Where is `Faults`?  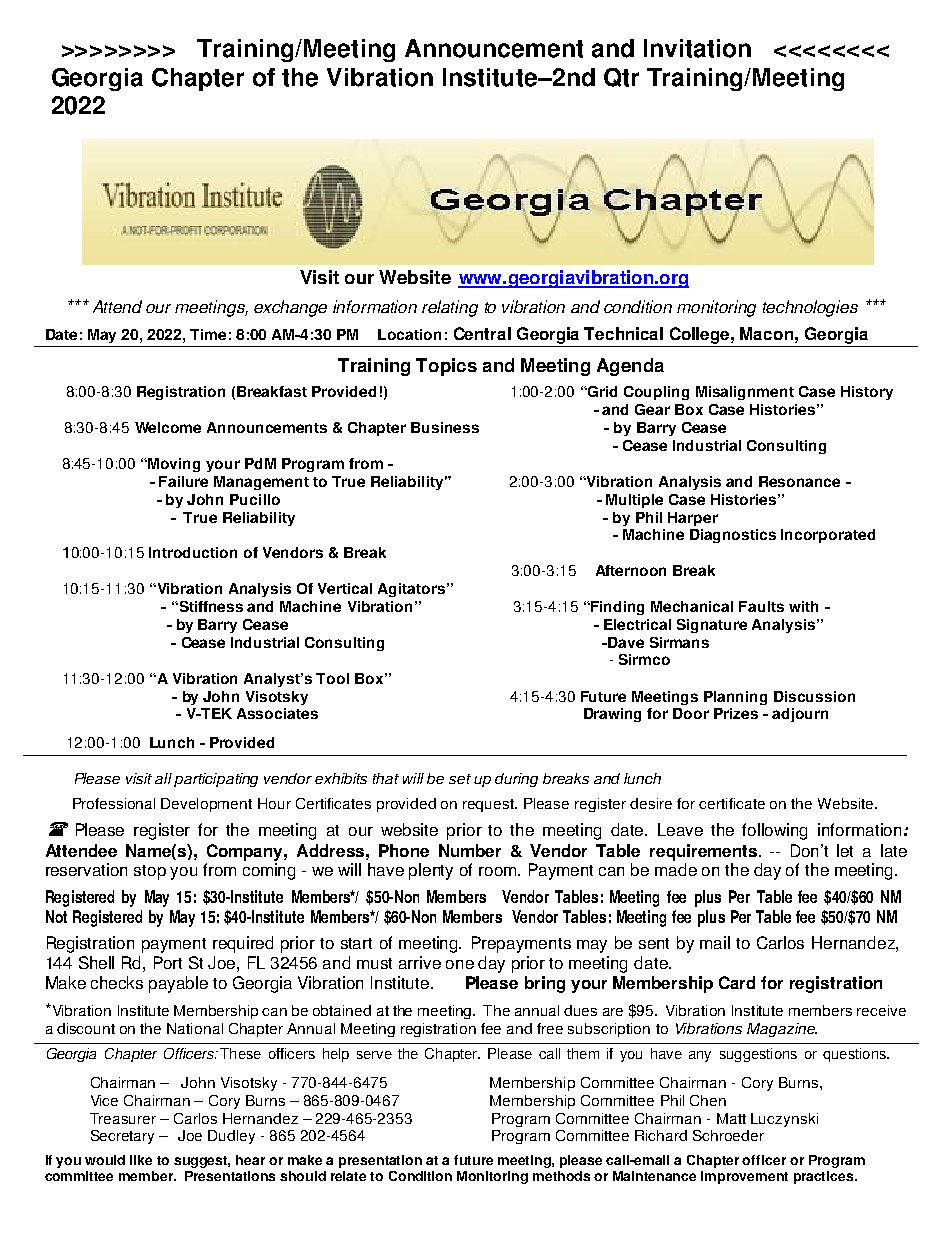 Faults is located at coordinates (761, 606).
